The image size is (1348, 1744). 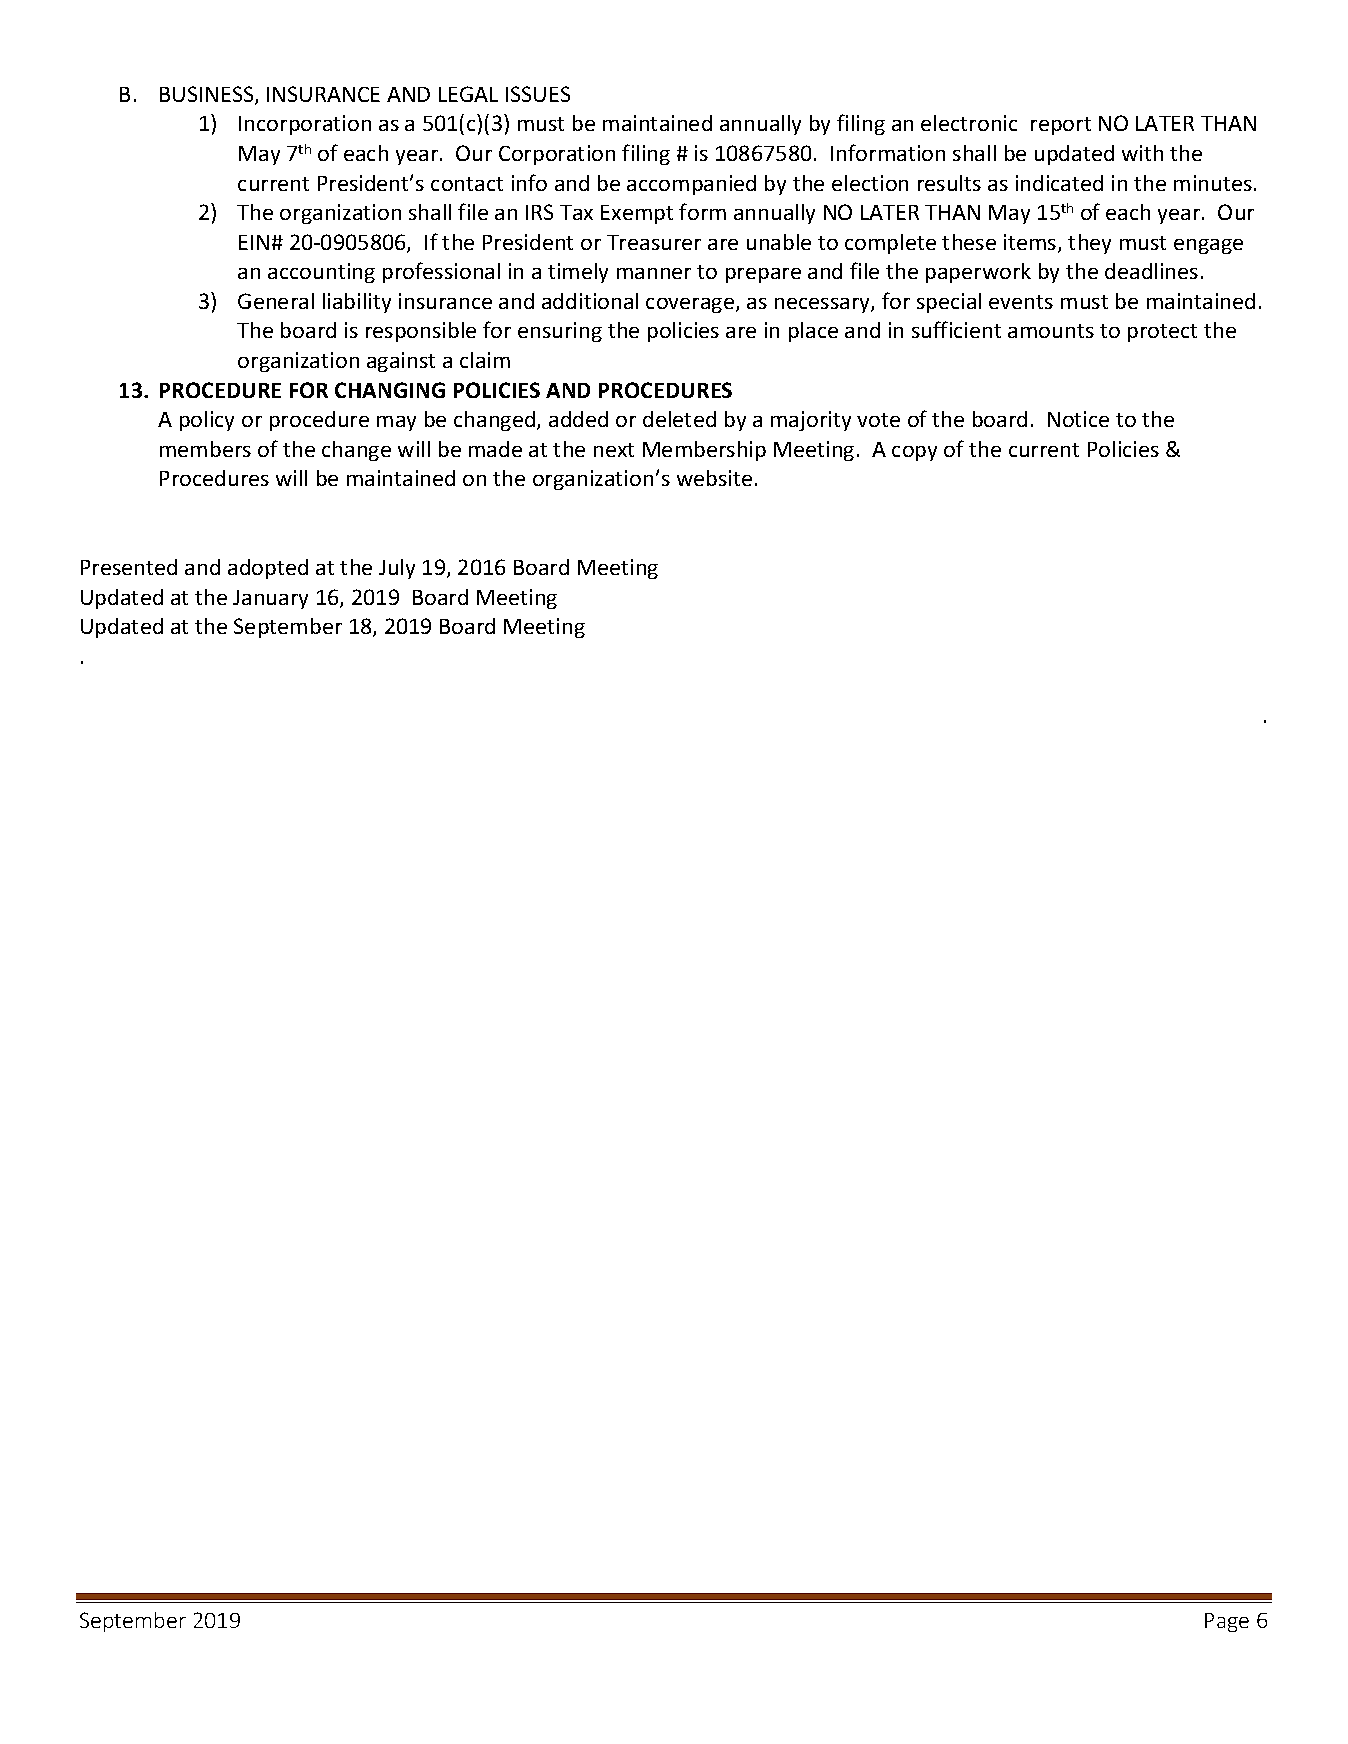 What do you see at coordinates (270, 599) in the screenshot?
I see `January` at bounding box center [270, 599].
